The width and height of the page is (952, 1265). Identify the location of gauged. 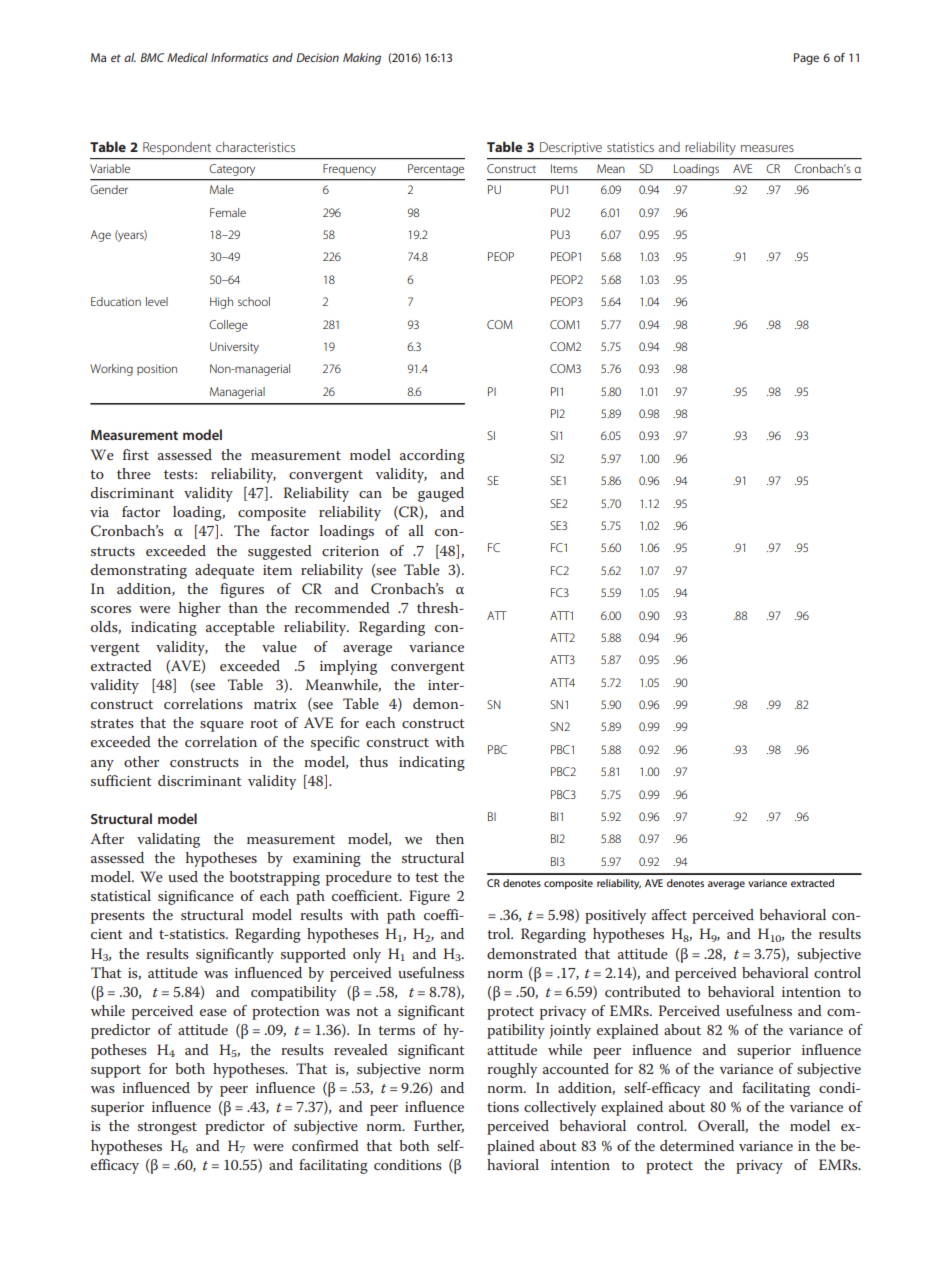
(441, 494).
